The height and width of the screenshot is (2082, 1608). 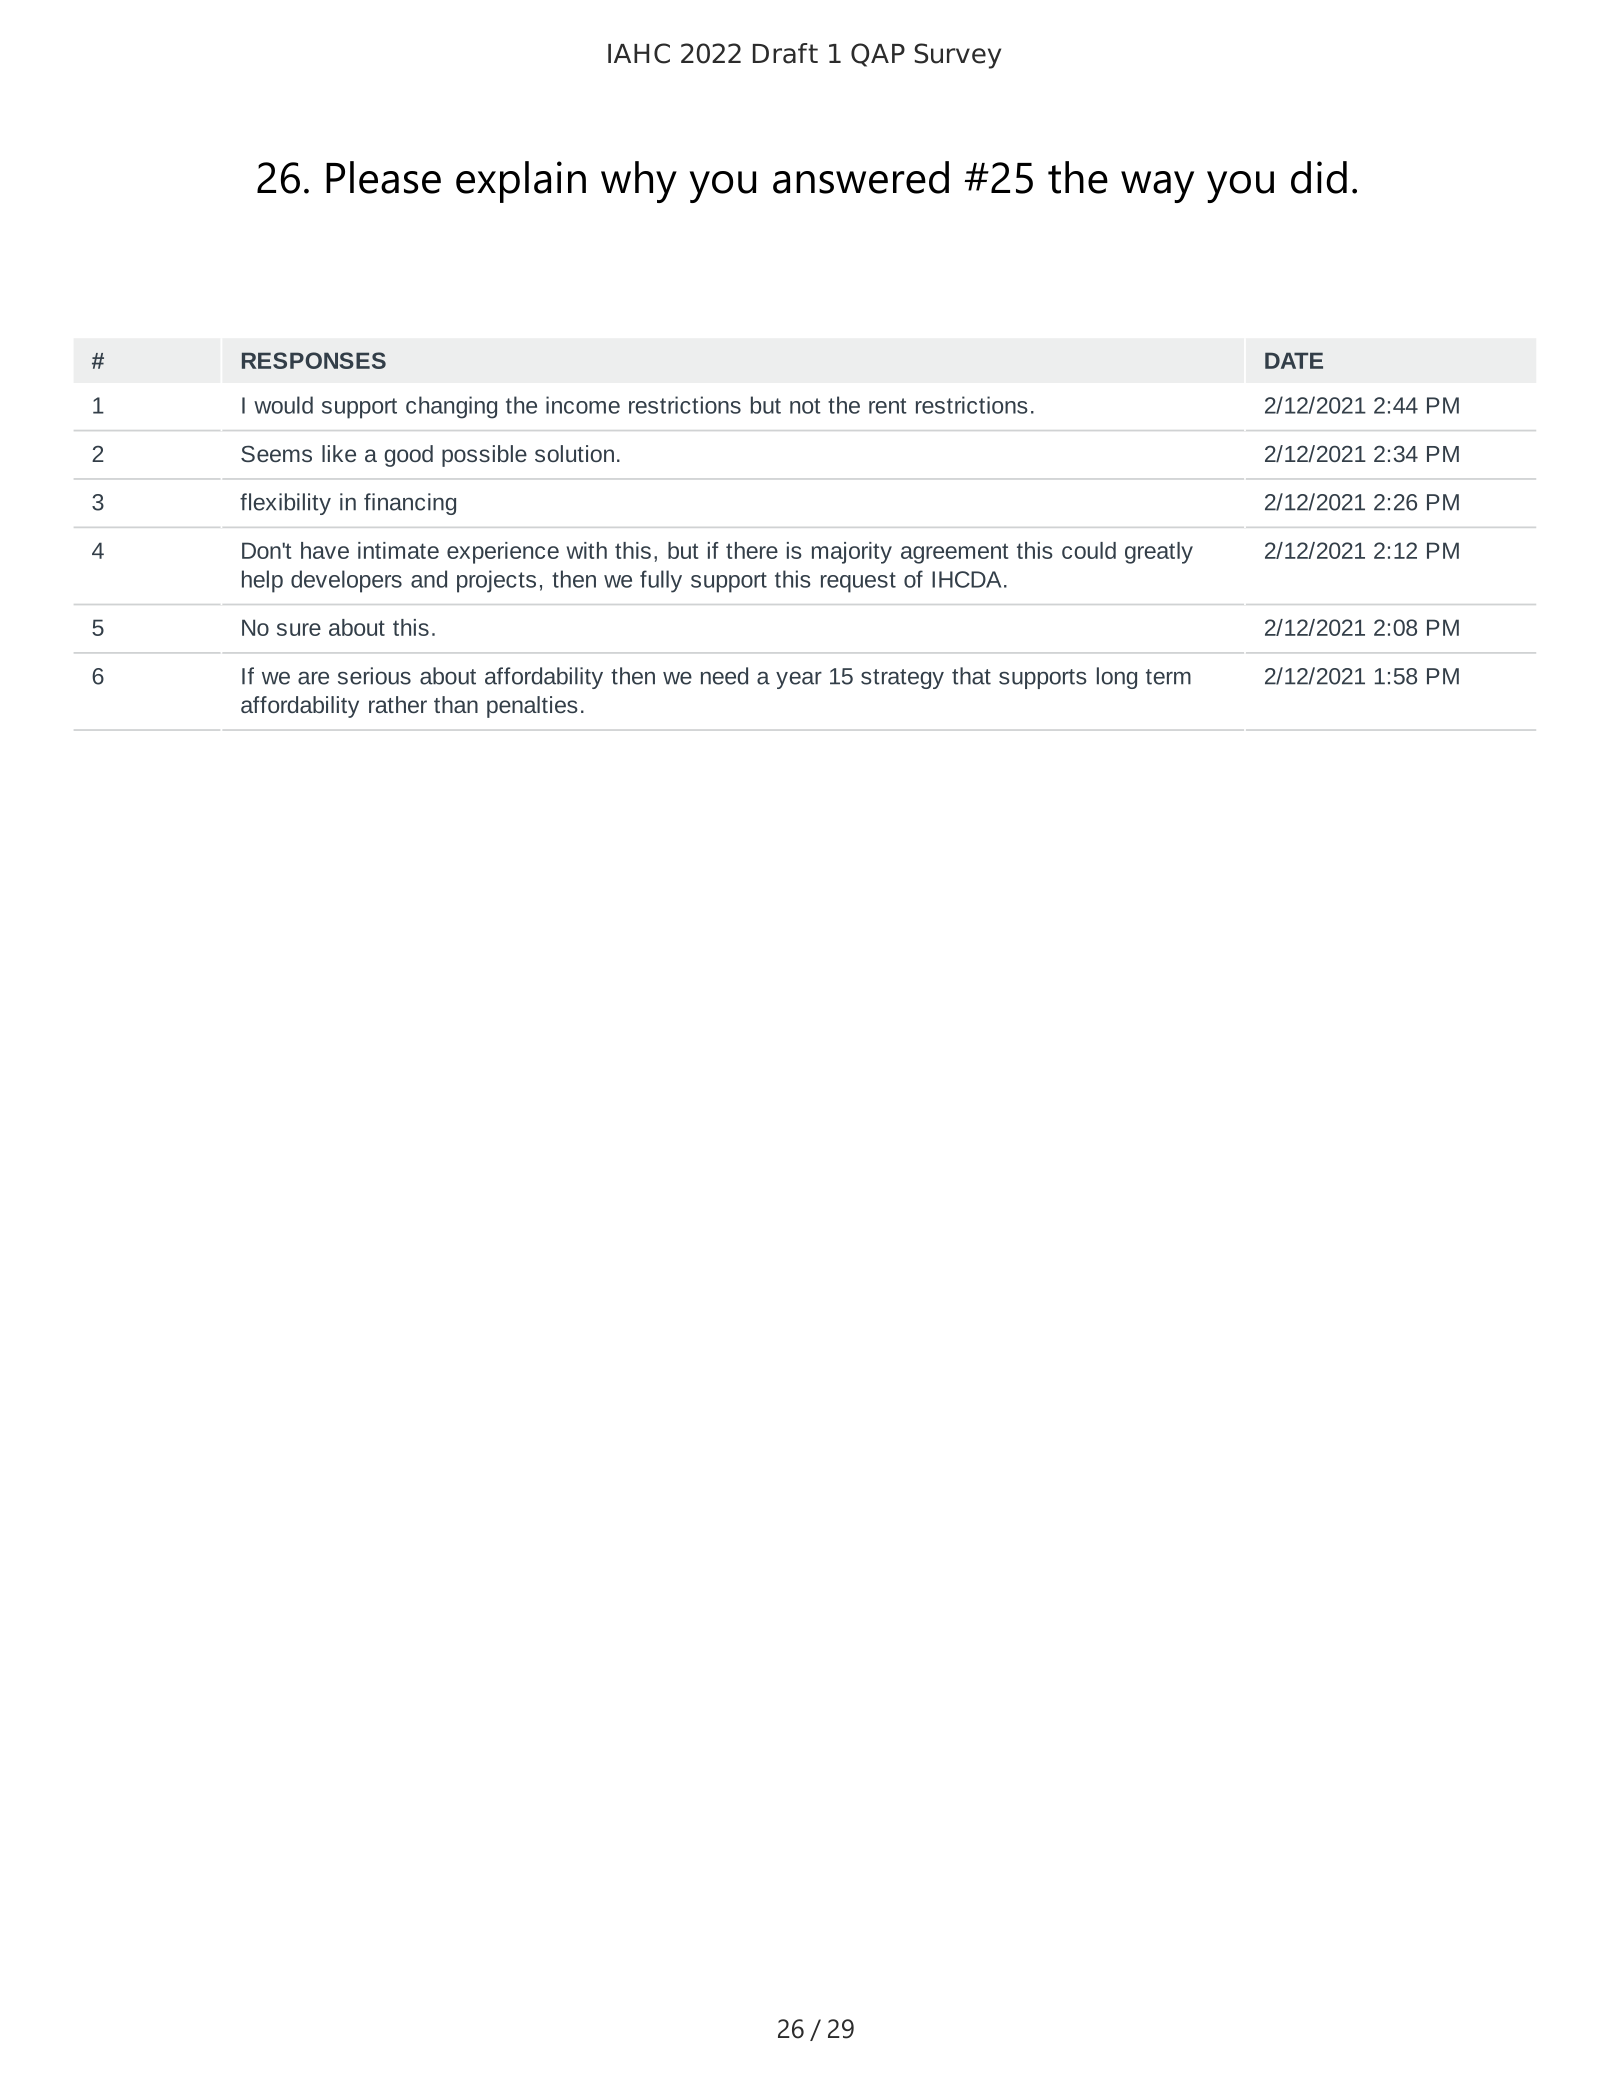 What do you see at coordinates (958, 56) in the screenshot?
I see `Survey` at bounding box center [958, 56].
